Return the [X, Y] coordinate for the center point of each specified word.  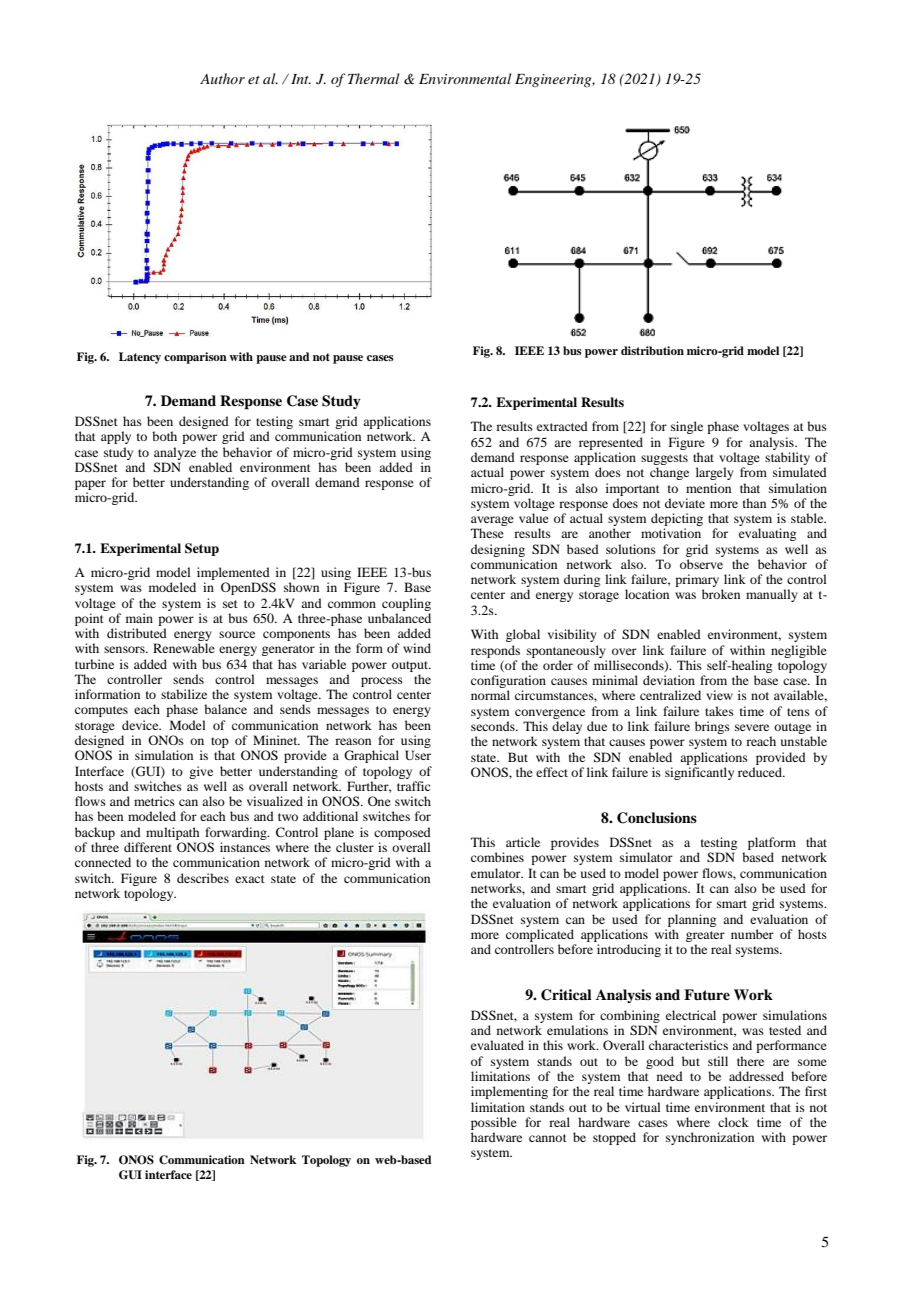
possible [494, 1123]
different [148, 847]
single [687, 427]
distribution [652, 350]
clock [733, 1122]
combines [497, 857]
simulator [646, 857]
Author [222, 78]
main [139, 618]
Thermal [373, 78]
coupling [406, 604]
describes [203, 878]
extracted [562, 426]
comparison [195, 358]
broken [721, 594]
